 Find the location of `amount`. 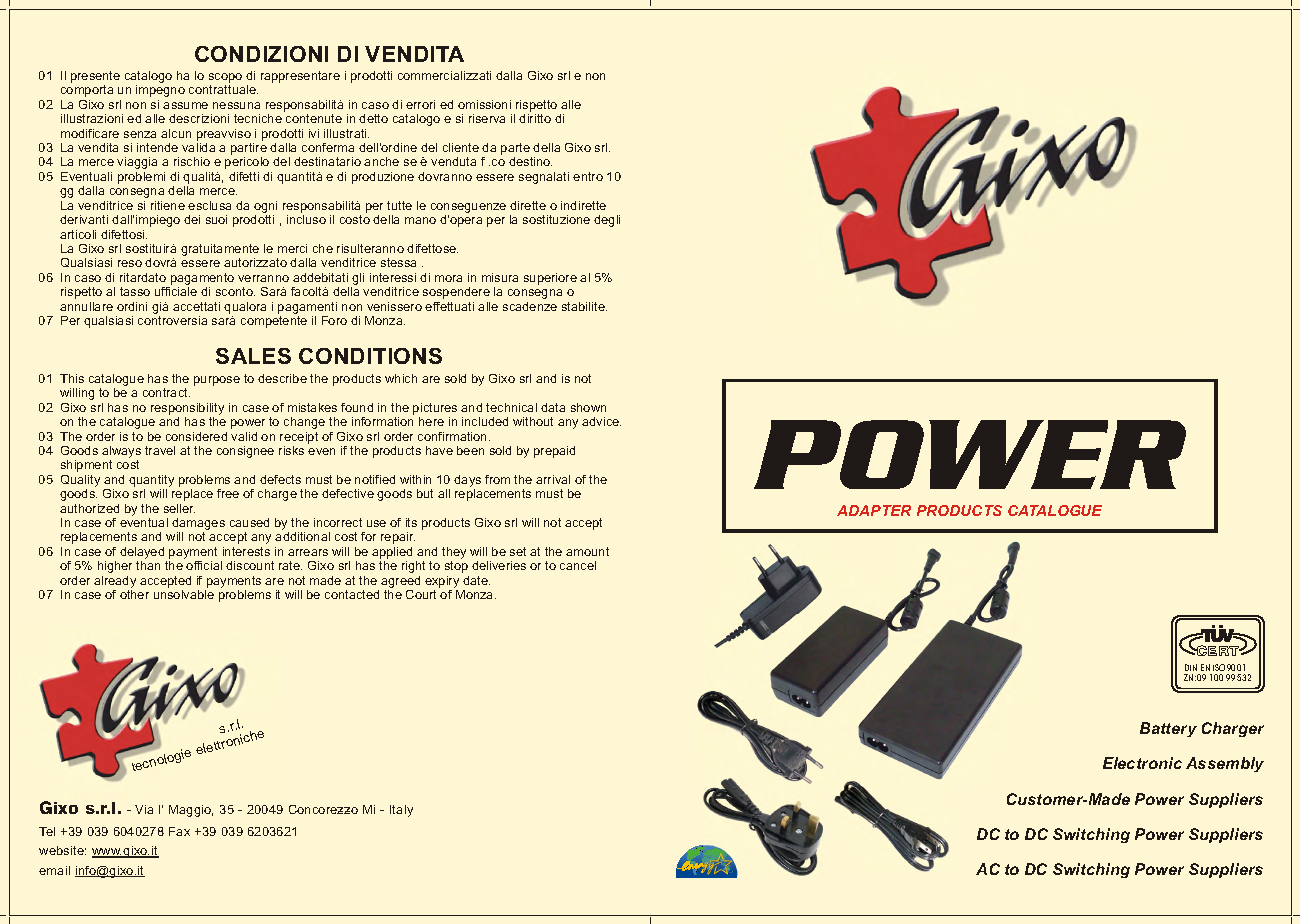

amount is located at coordinates (587, 551).
